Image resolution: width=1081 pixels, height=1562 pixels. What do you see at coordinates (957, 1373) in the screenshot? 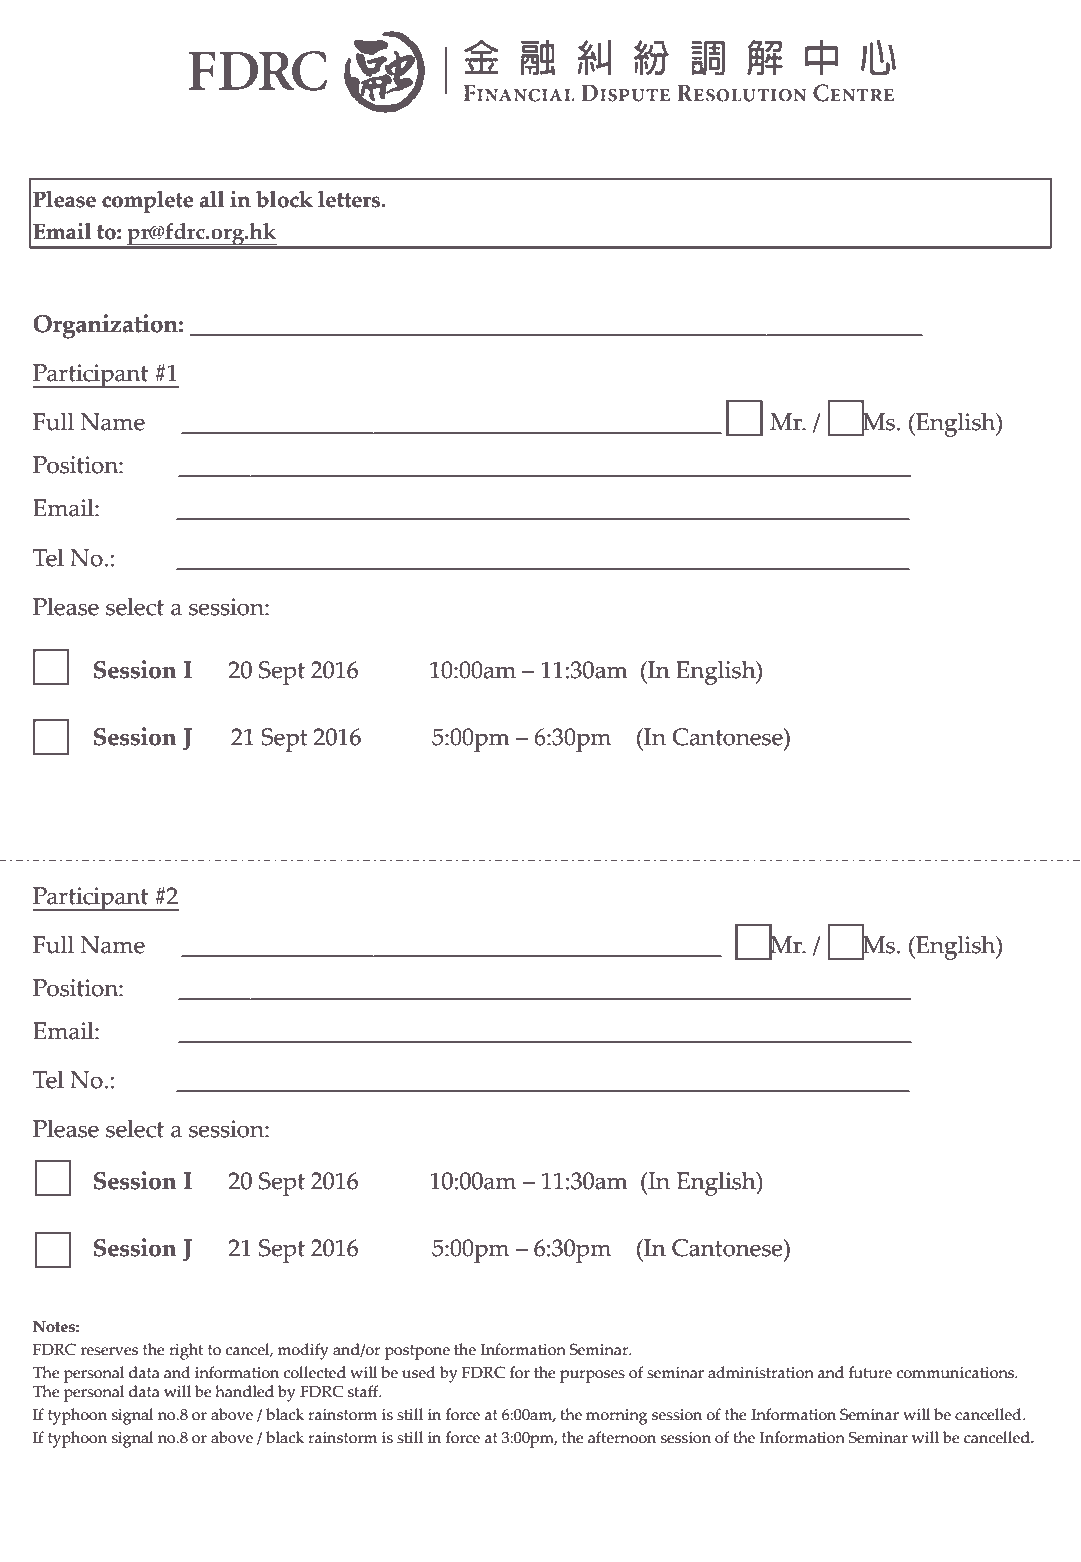
I see `communications` at bounding box center [957, 1373].
